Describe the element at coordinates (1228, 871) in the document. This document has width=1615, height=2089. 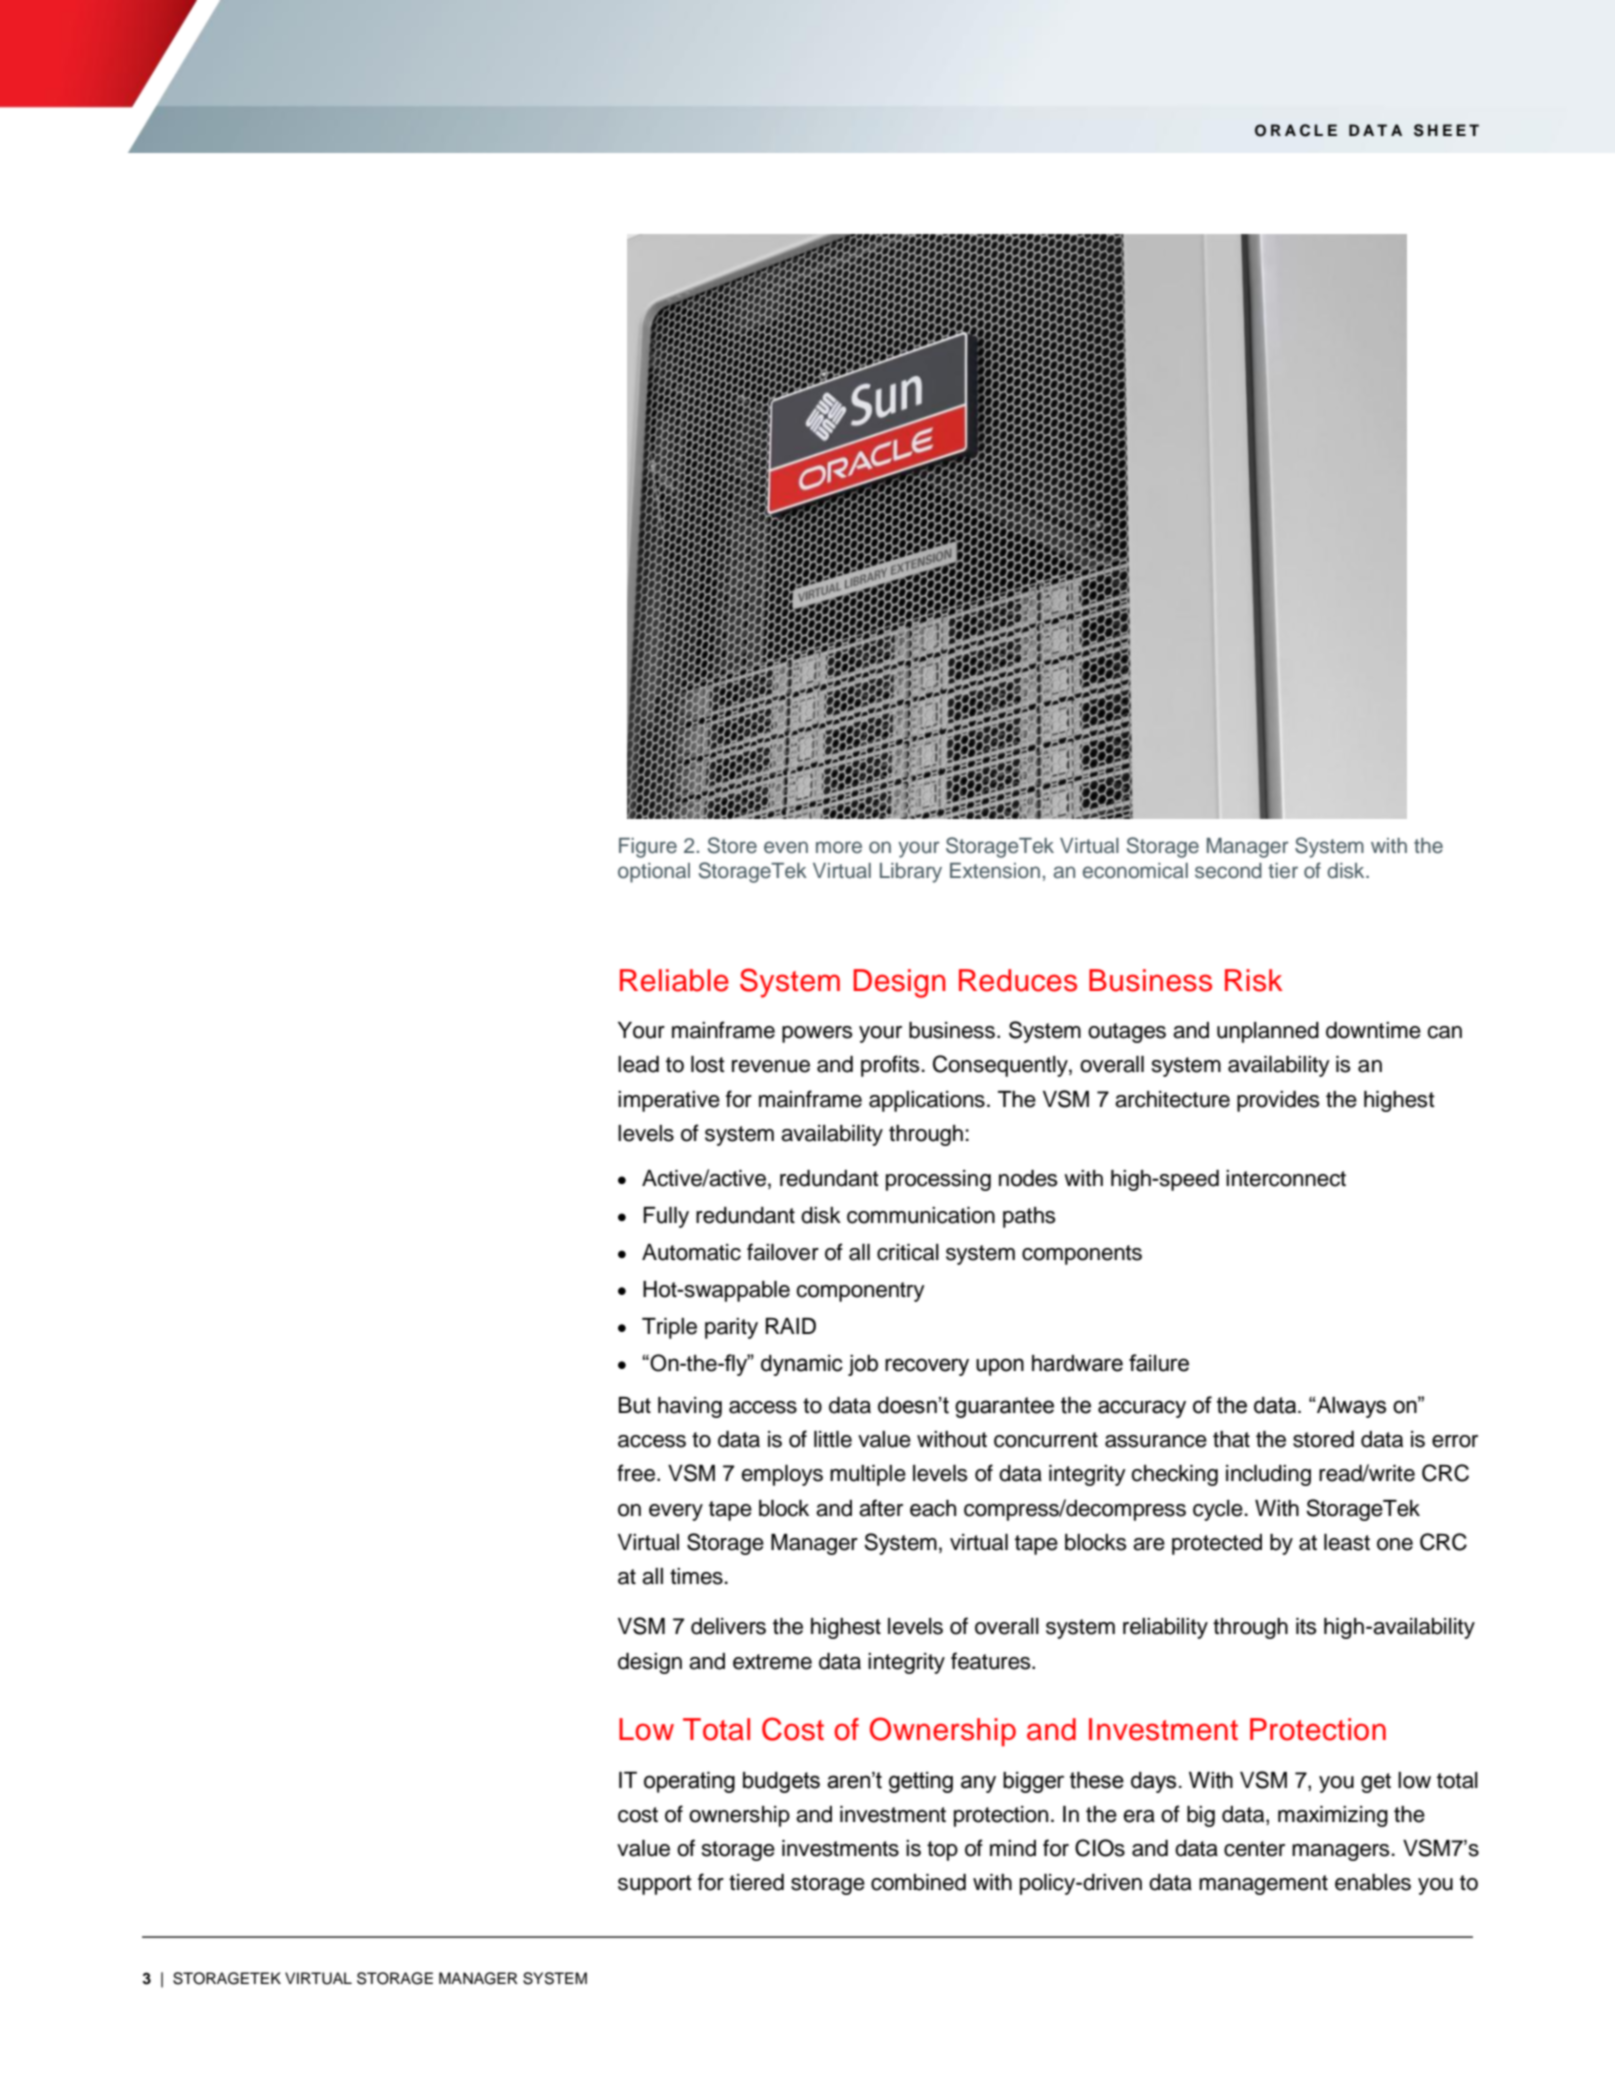
I see `second` at that location.
